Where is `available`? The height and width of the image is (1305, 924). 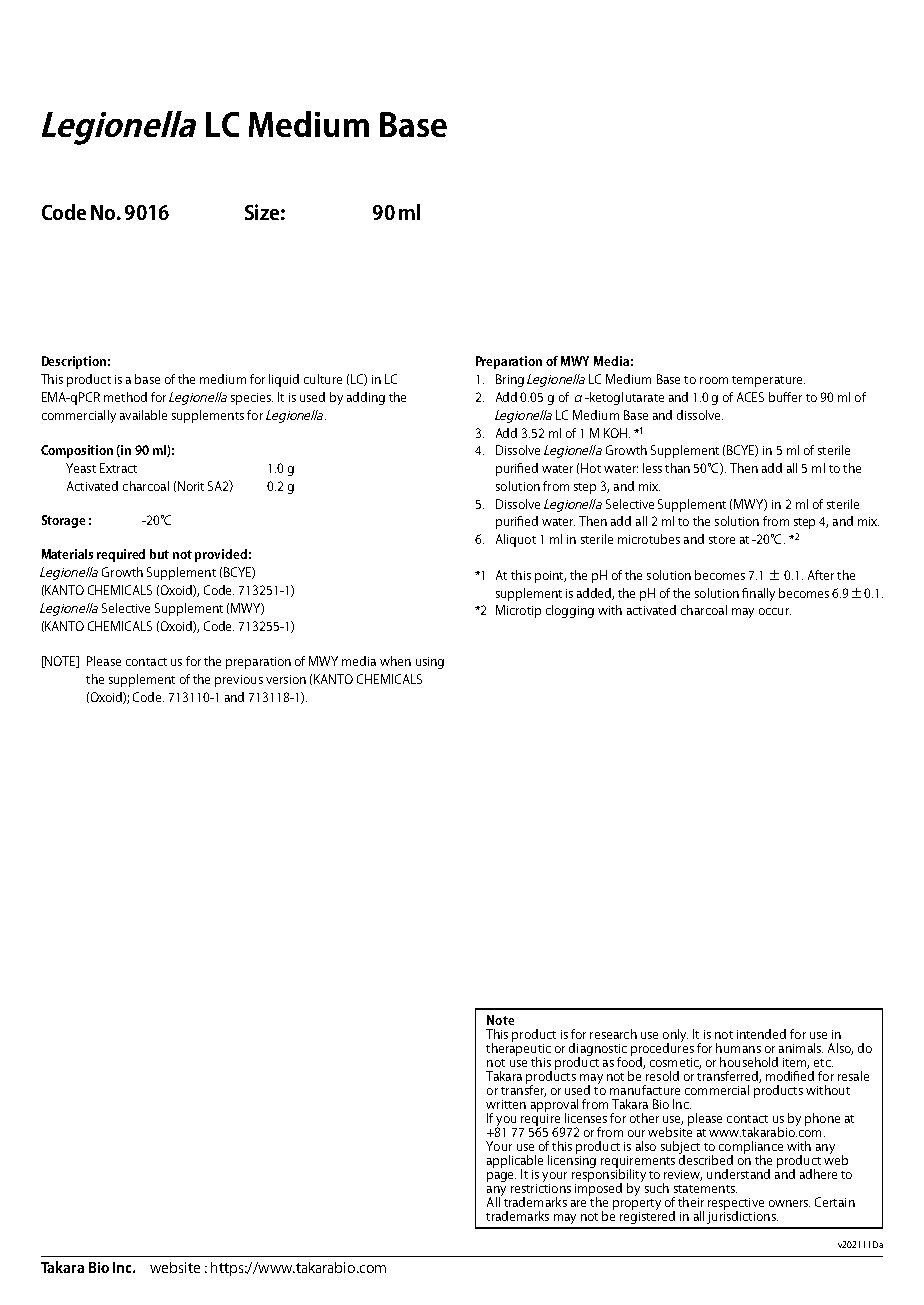 available is located at coordinates (143, 415).
